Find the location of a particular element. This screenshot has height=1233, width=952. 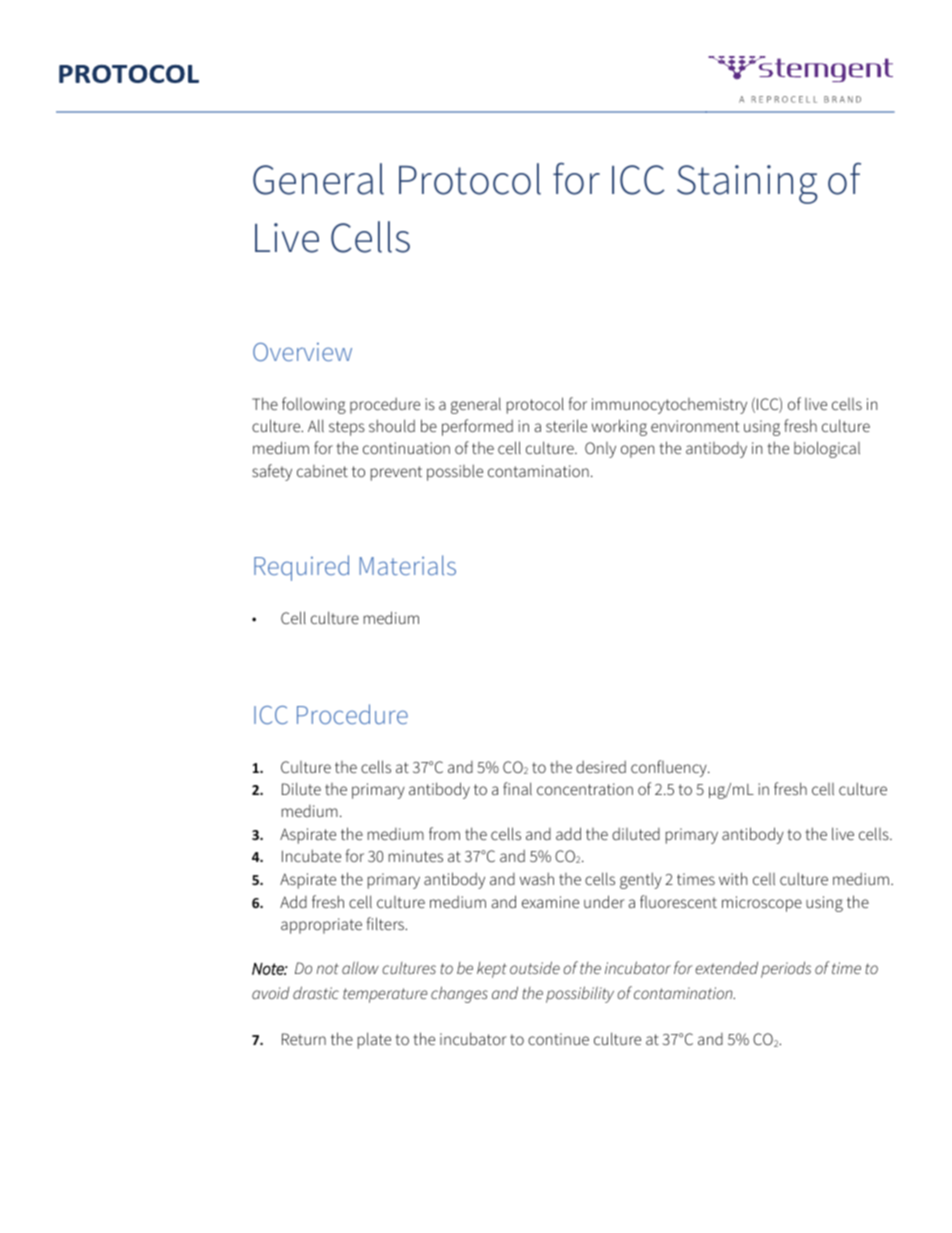

periods is located at coordinates (786, 969).
